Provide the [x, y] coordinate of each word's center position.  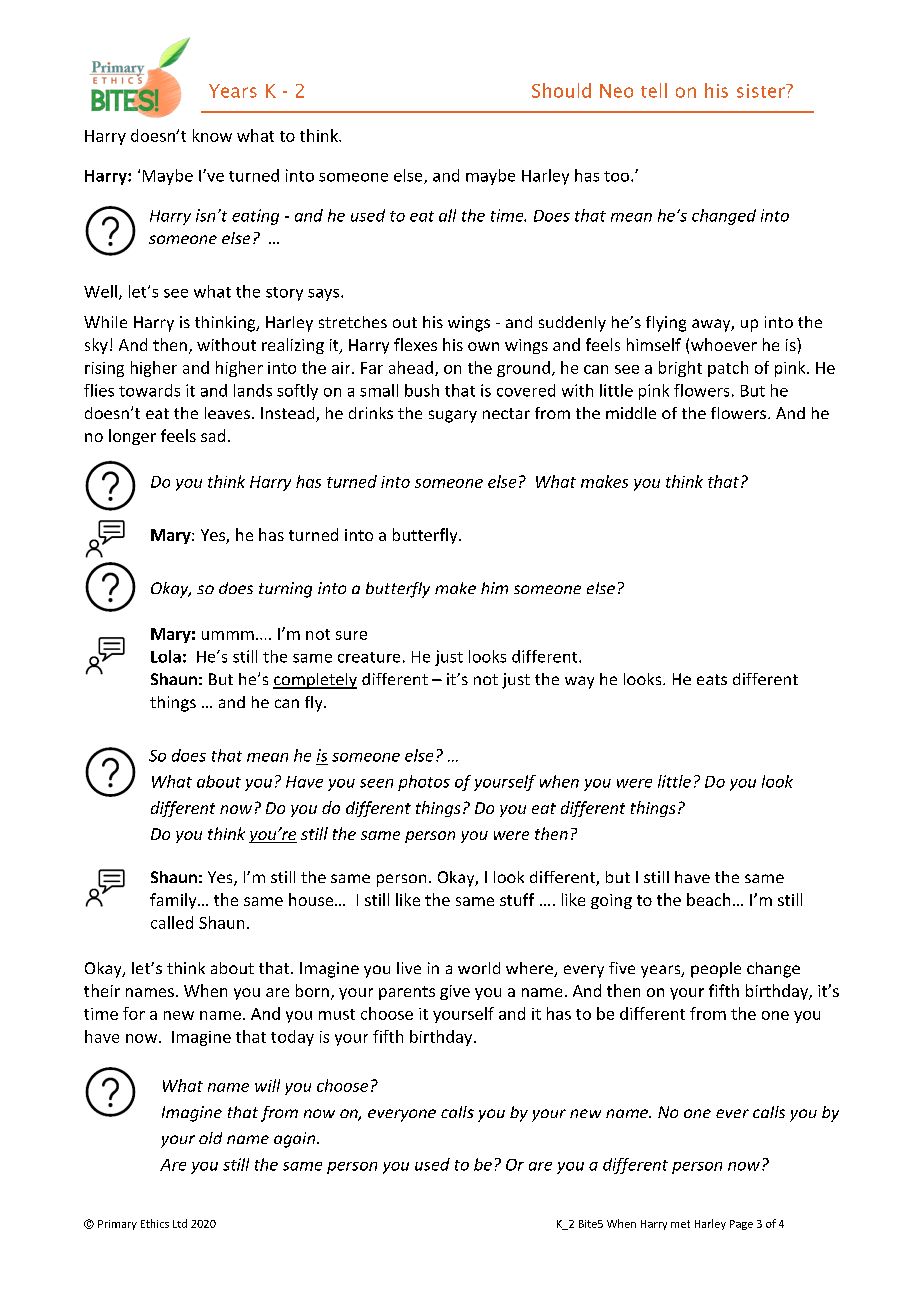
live [409, 968]
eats [712, 679]
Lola [166, 656]
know [212, 135]
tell [654, 90]
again [296, 1140]
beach [708, 899]
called [172, 922]
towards [149, 390]
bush [422, 390]
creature [369, 657]
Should [561, 90]
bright [680, 369]
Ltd [180, 1223]
